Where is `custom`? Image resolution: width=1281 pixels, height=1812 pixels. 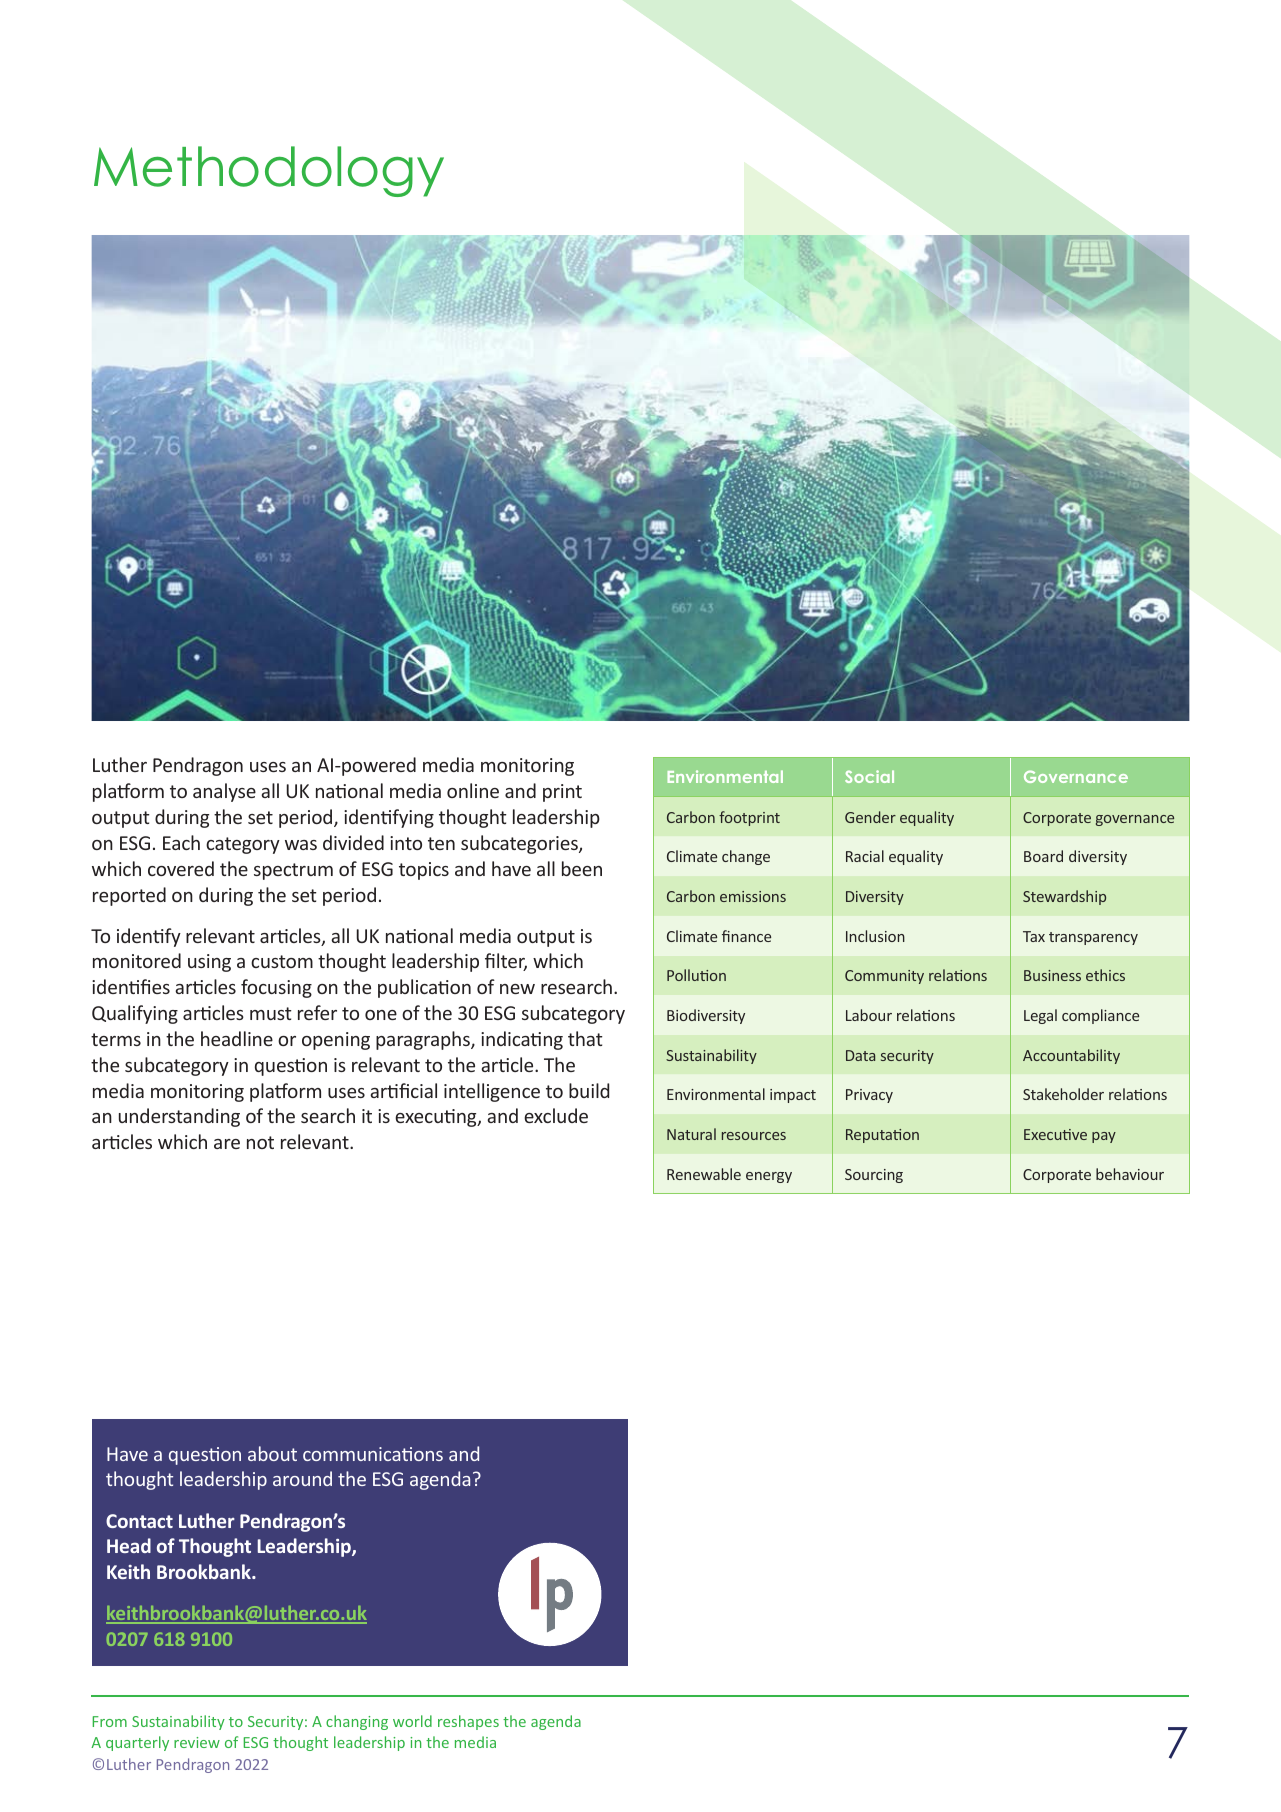
custom is located at coordinates (282, 961).
